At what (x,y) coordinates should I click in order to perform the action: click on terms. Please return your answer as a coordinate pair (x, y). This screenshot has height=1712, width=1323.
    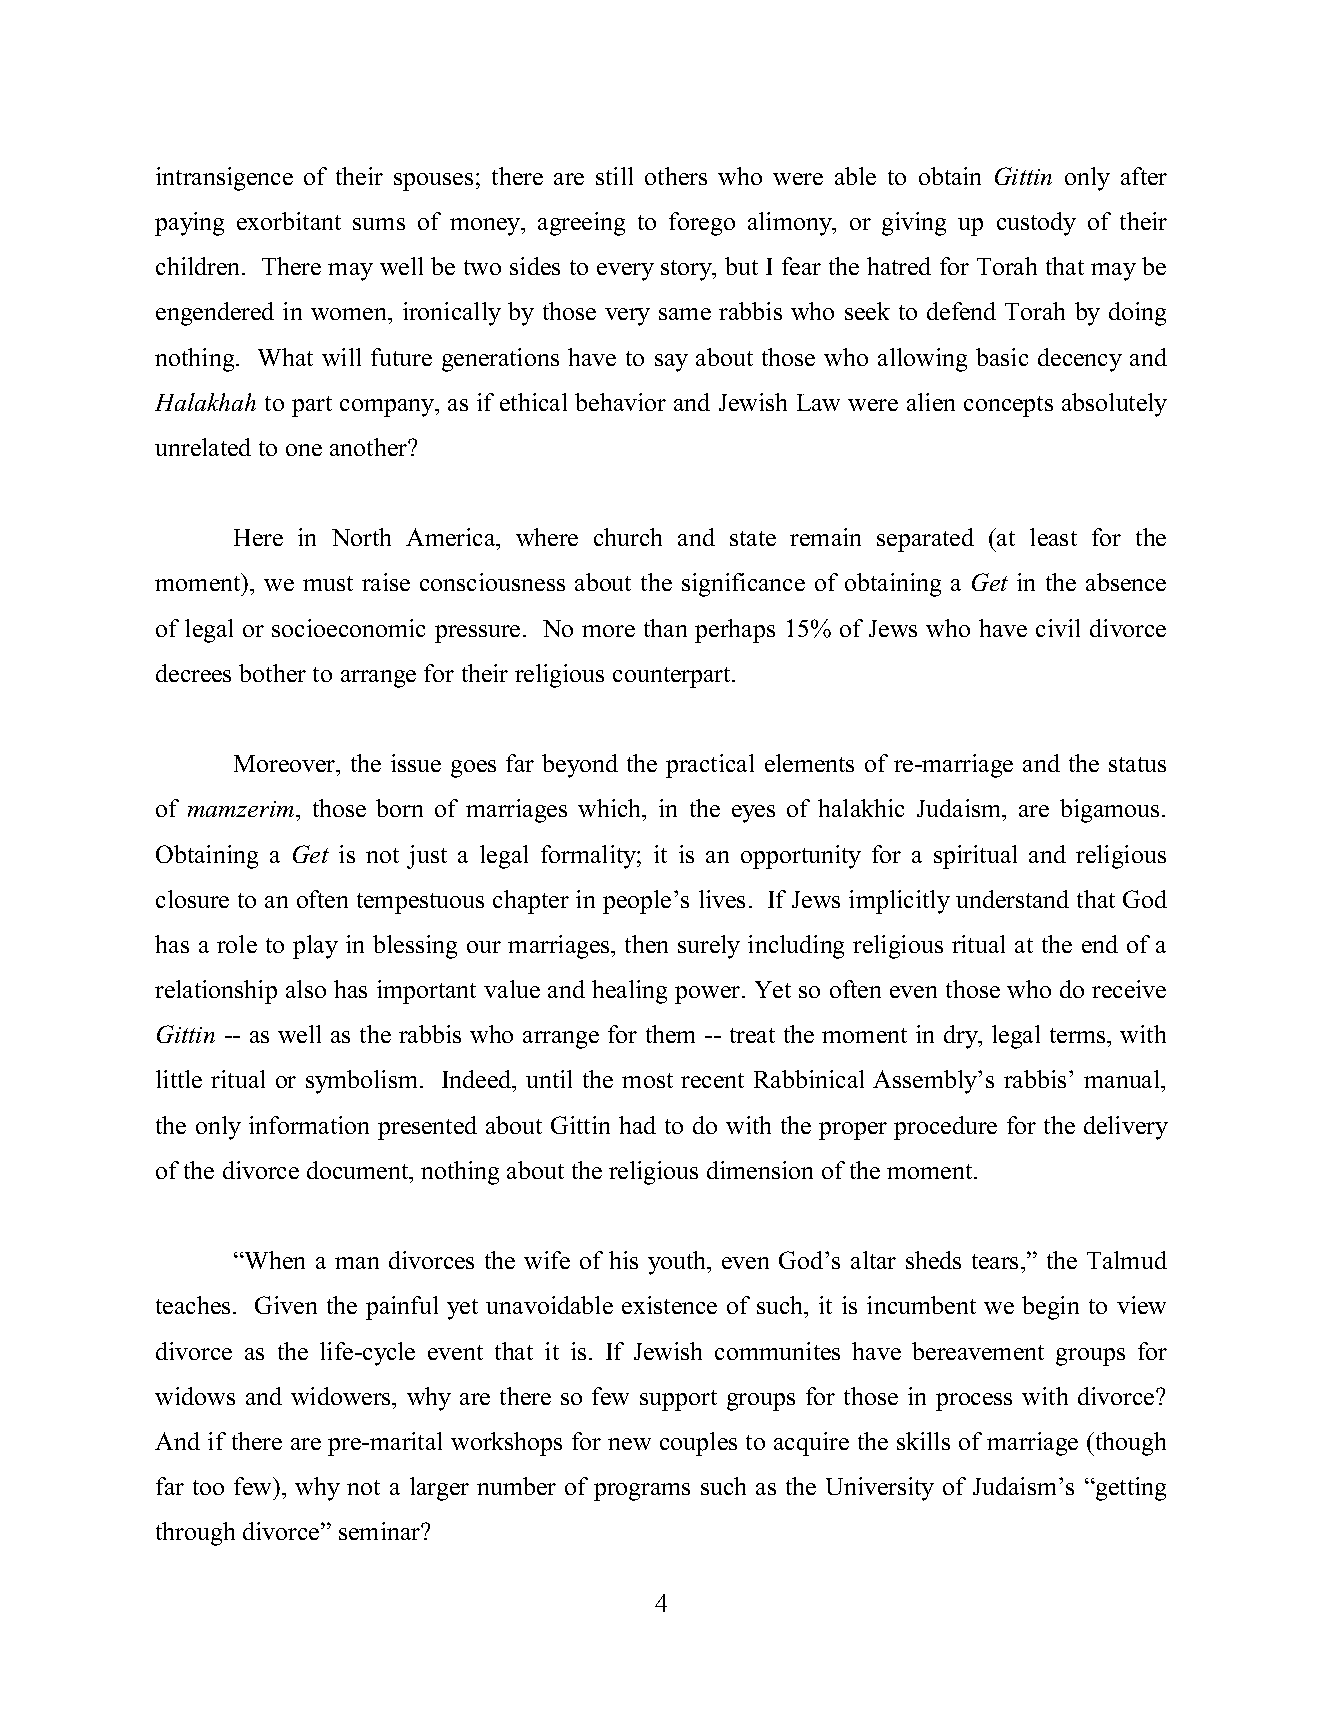
    Looking at the image, I should click on (1079, 1035).
